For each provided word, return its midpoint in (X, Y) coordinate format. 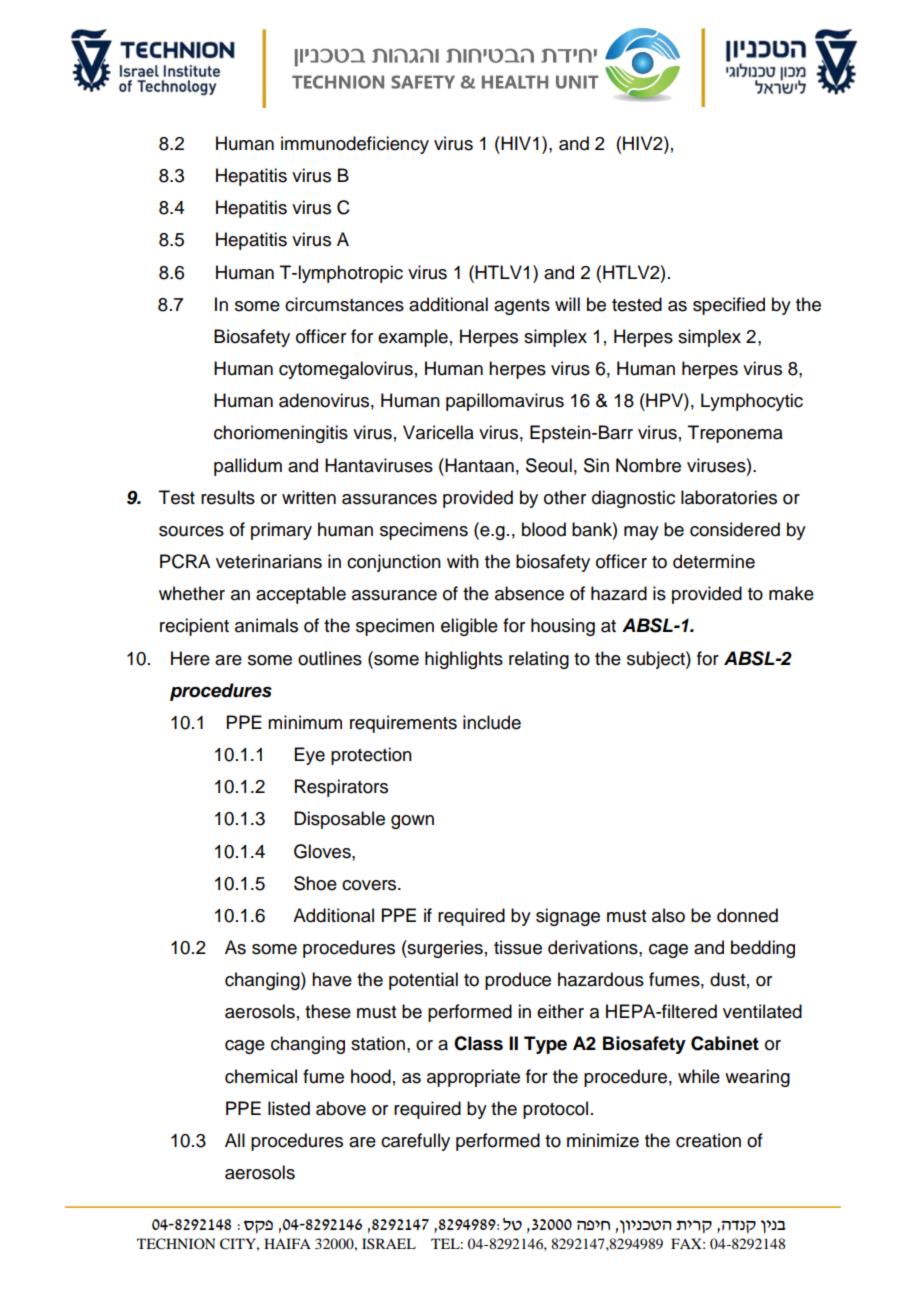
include (492, 722)
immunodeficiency (355, 145)
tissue (518, 947)
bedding (763, 949)
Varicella (438, 432)
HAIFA (287, 1243)
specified (729, 306)
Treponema (735, 434)
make (791, 593)
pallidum (248, 467)
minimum (305, 722)
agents (522, 307)
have (332, 979)
